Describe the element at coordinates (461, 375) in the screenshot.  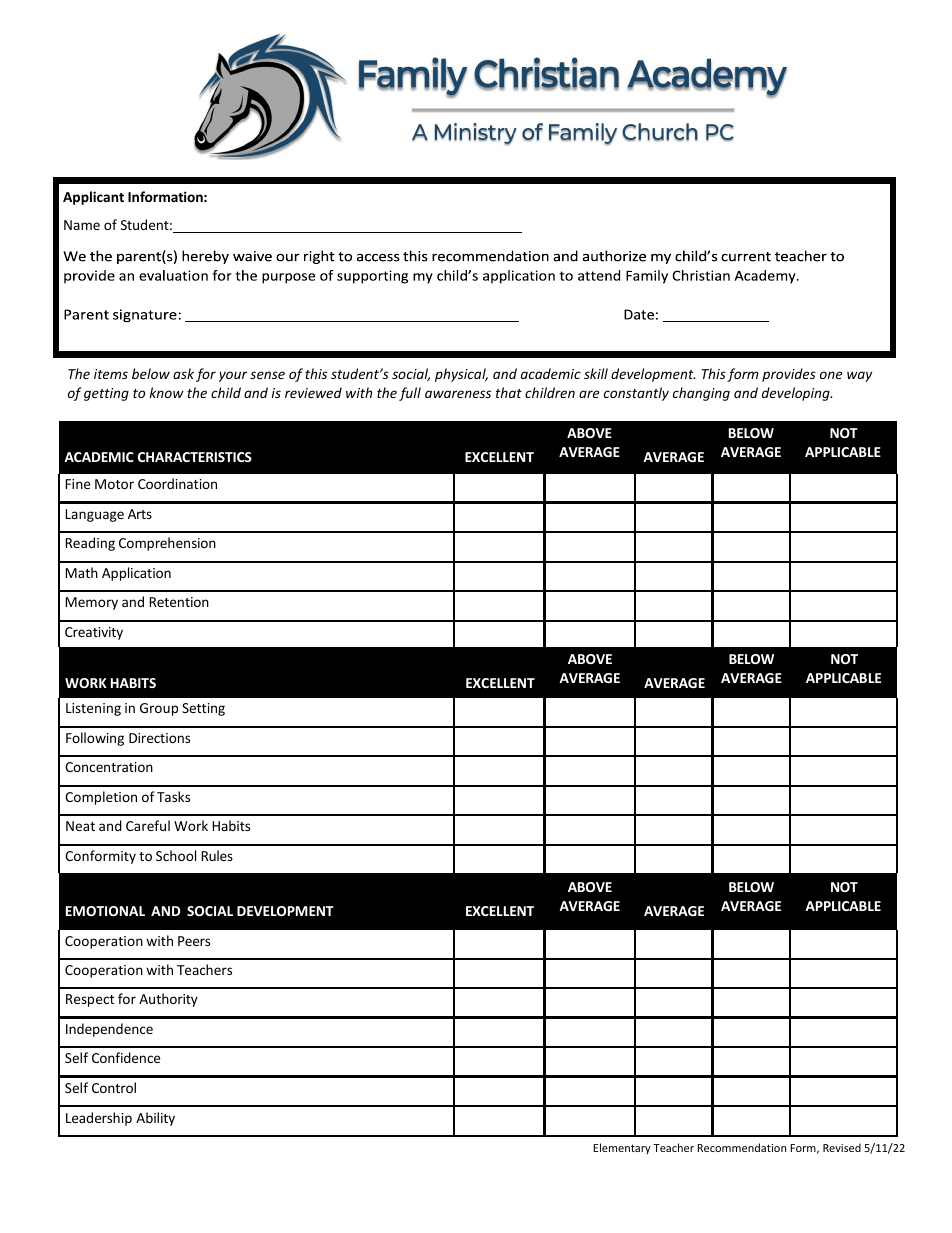
I see `physical` at that location.
